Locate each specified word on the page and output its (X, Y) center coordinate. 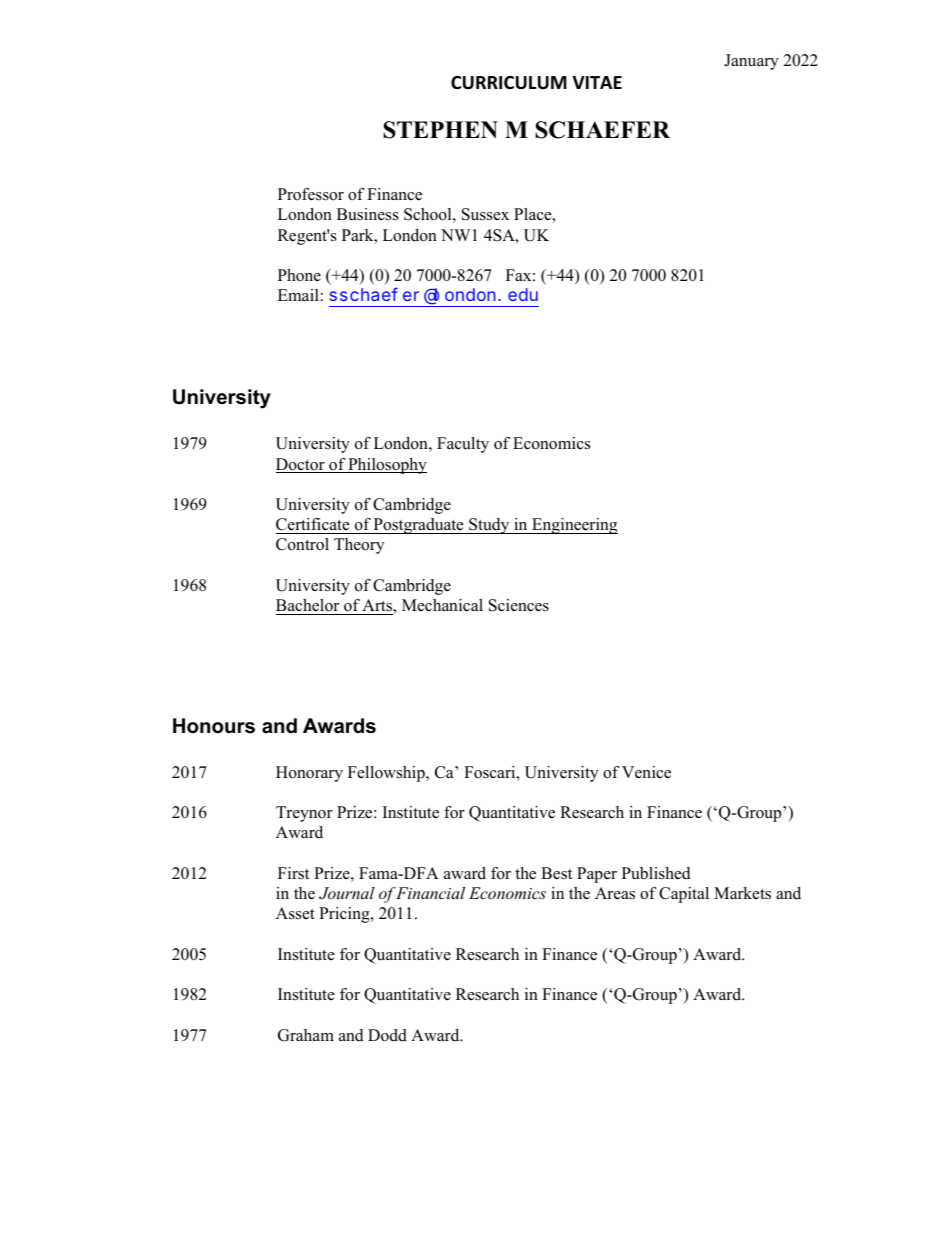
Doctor (301, 465)
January (751, 62)
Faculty (463, 445)
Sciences (519, 605)
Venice (646, 772)
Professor (311, 194)
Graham (306, 1035)
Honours (214, 726)
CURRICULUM (509, 83)
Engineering (574, 526)
